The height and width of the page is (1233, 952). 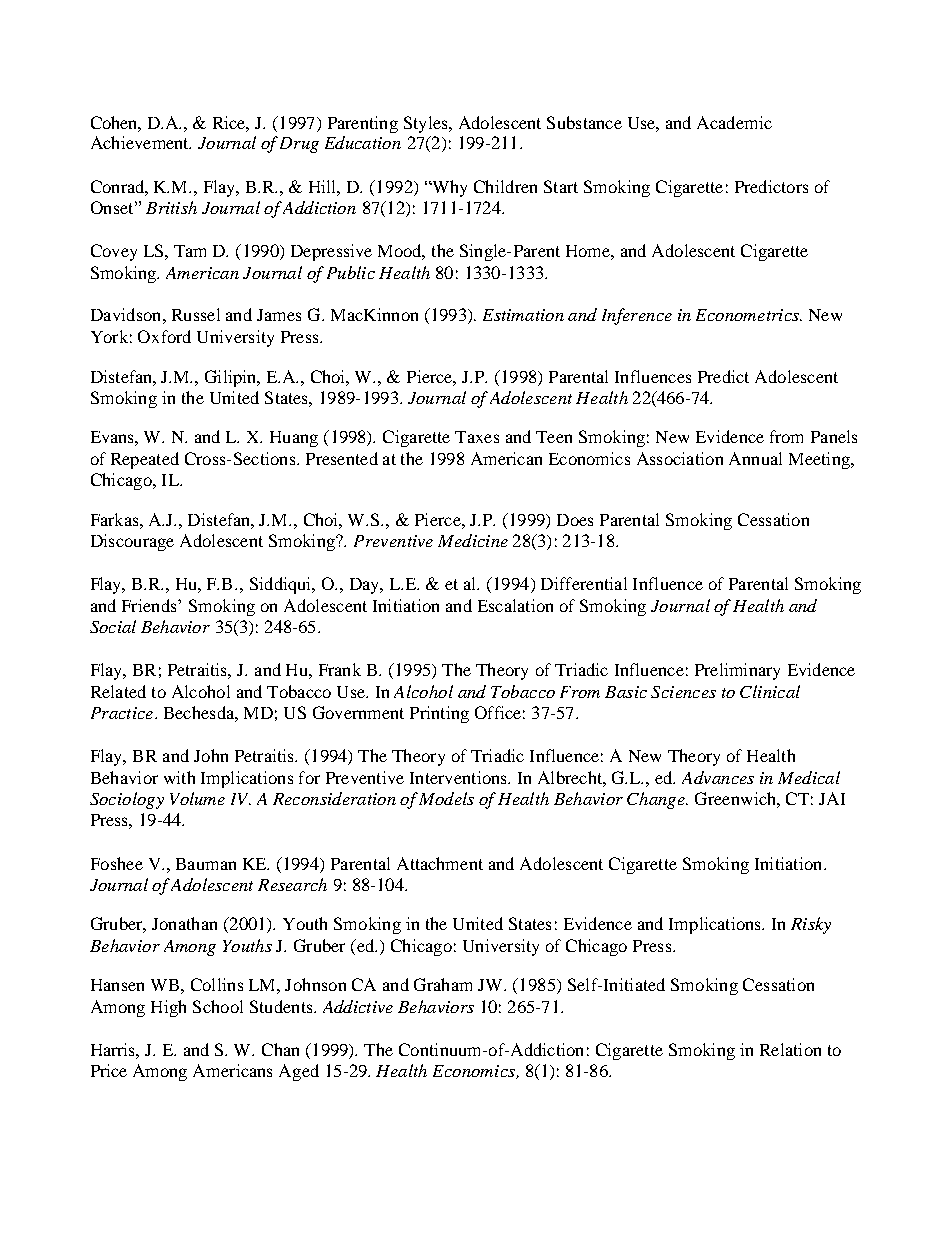 What do you see at coordinates (141, 142) in the page?
I see `Achievement` at bounding box center [141, 142].
